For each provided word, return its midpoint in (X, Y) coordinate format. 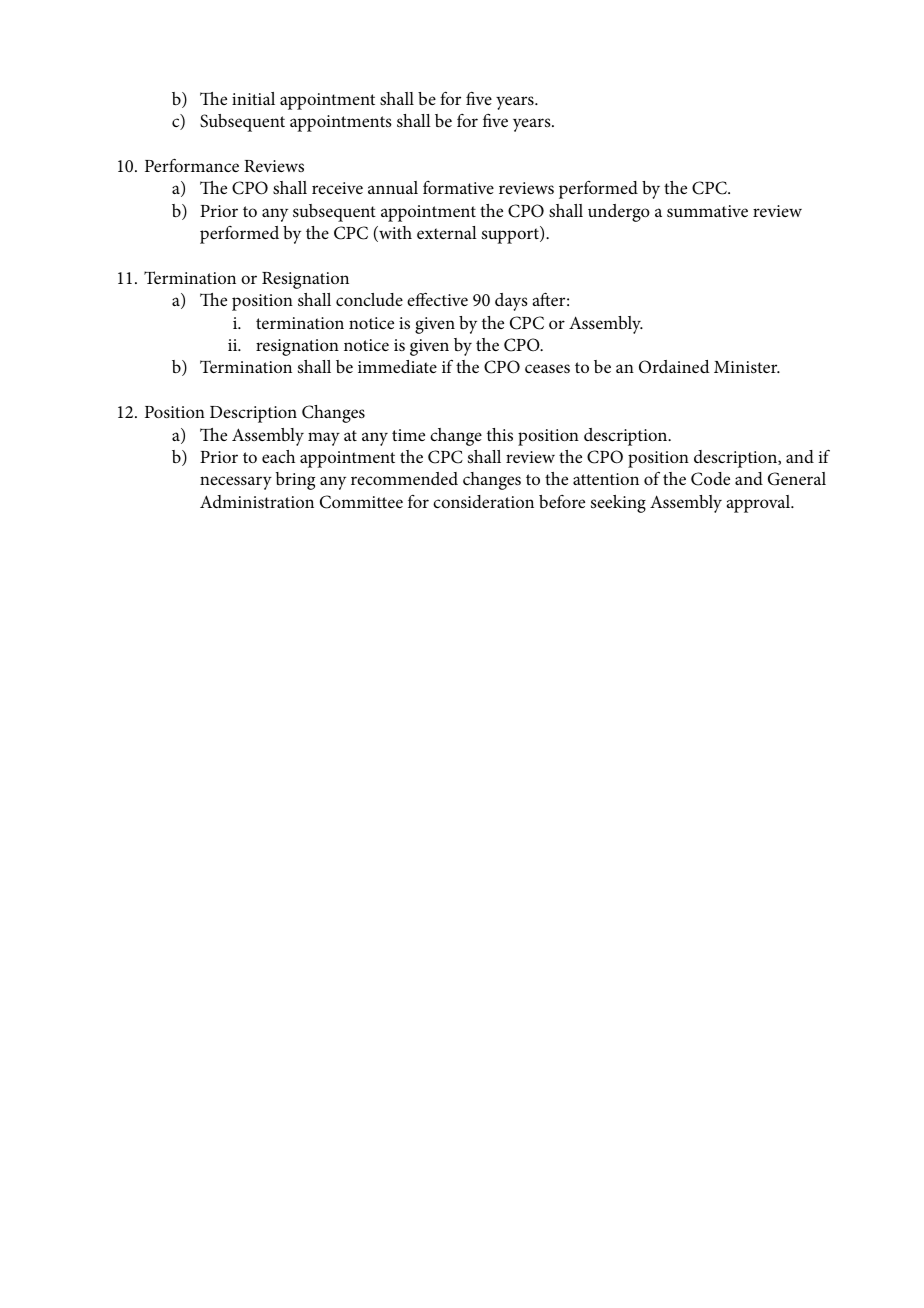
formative (458, 187)
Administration (257, 501)
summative (707, 211)
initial (253, 98)
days (511, 302)
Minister (747, 367)
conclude (369, 299)
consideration (483, 502)
